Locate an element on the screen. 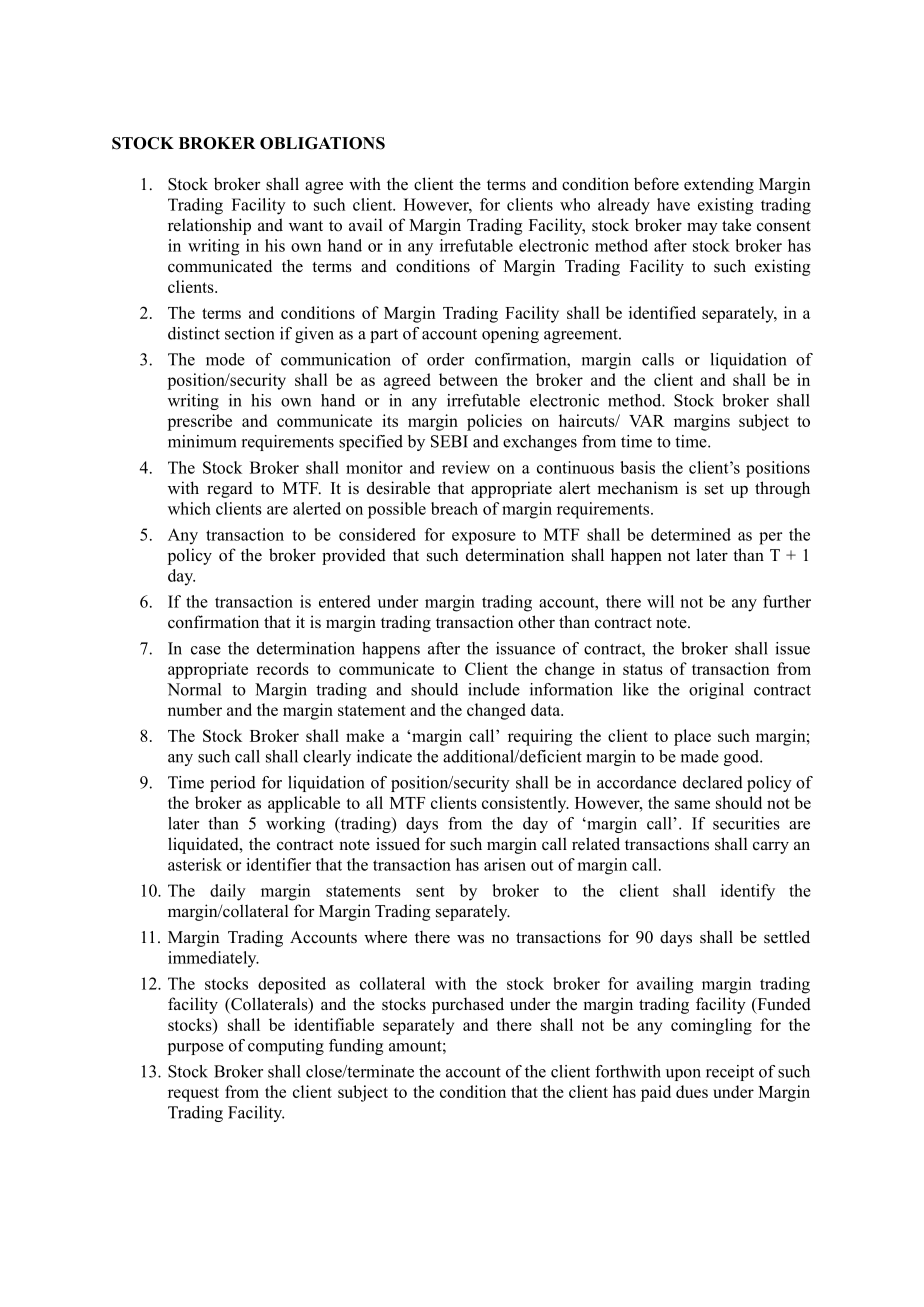  records is located at coordinates (283, 668).
